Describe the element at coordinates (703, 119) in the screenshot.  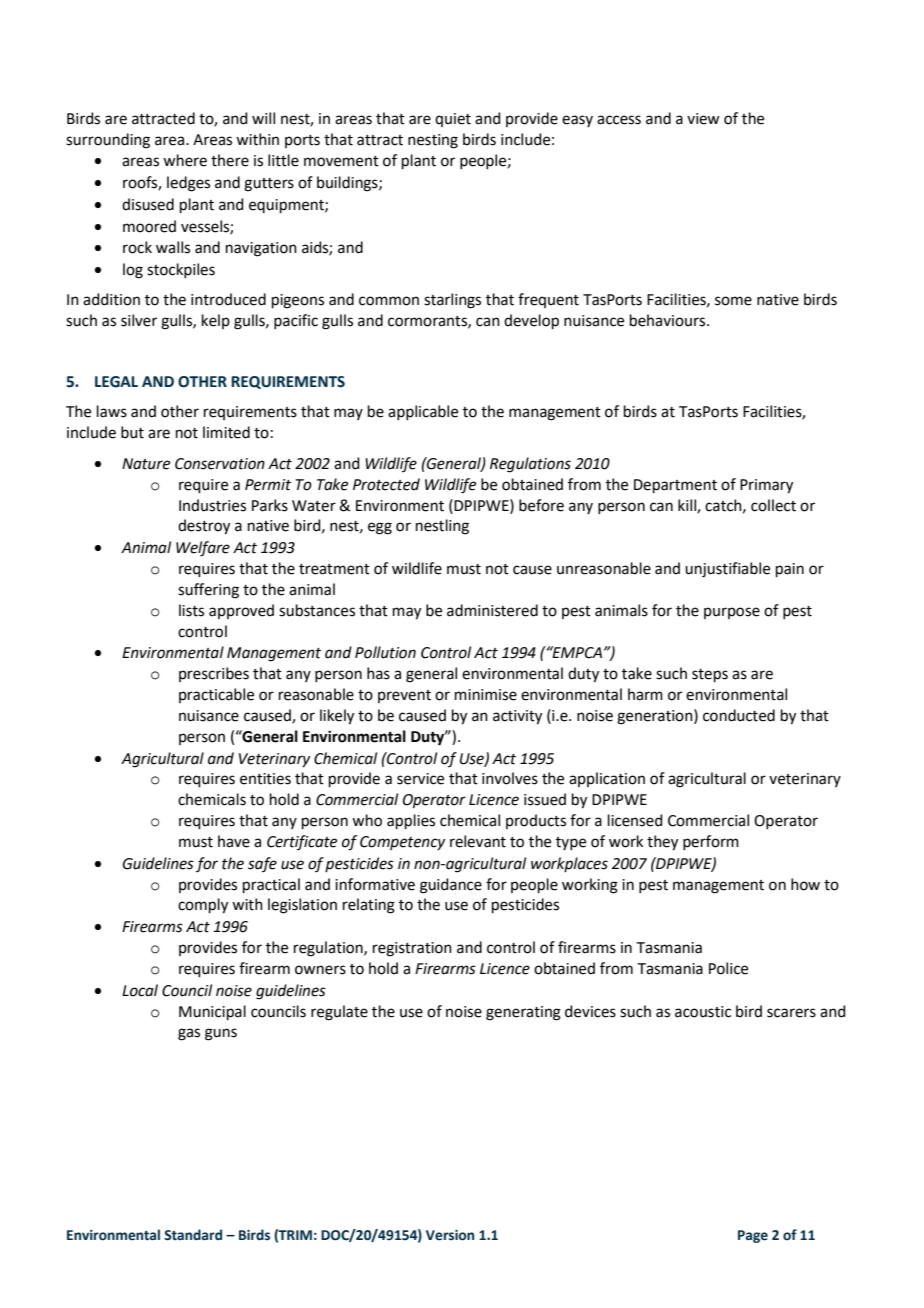
I see `view` at that location.
